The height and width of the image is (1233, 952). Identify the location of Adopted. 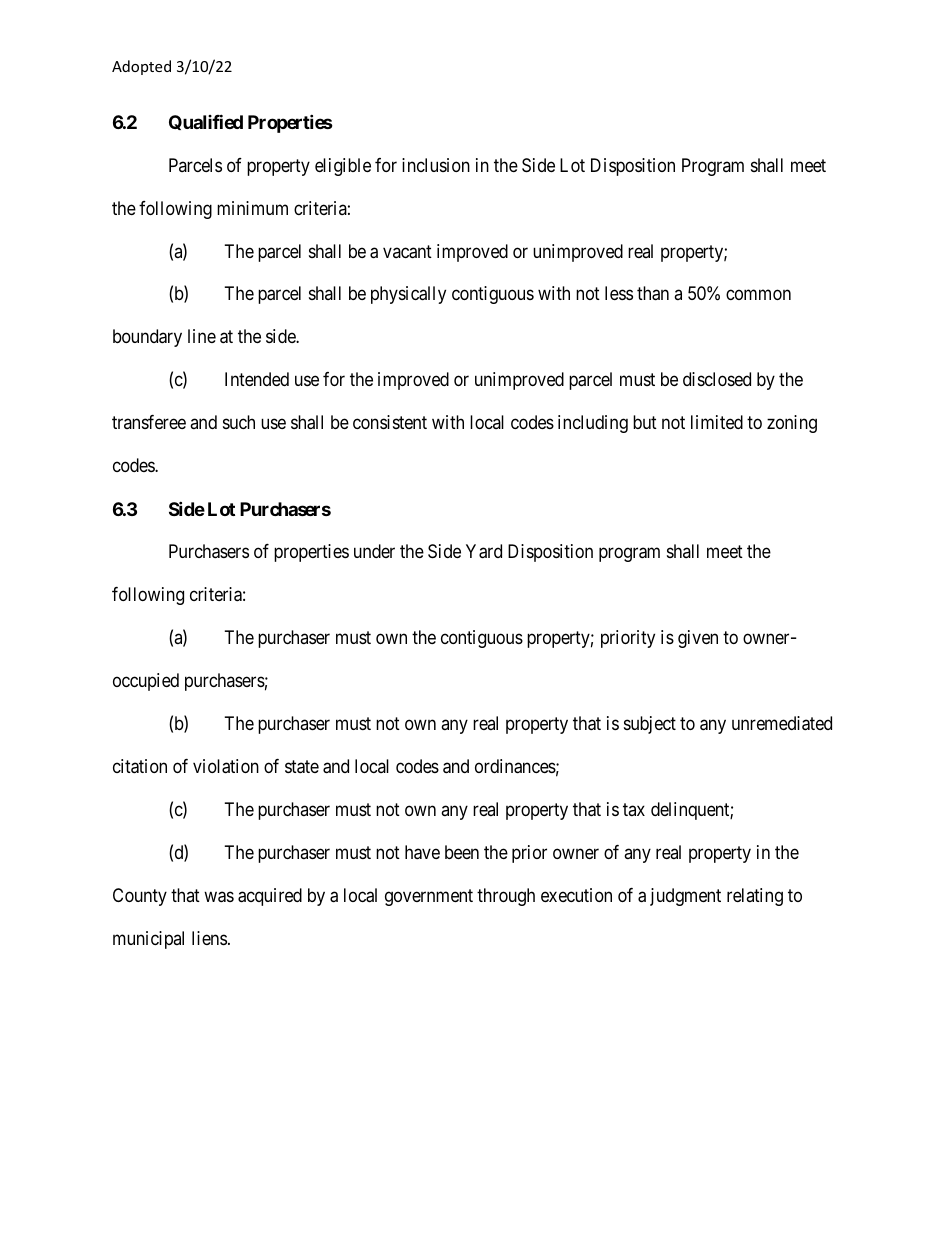
(141, 67).
